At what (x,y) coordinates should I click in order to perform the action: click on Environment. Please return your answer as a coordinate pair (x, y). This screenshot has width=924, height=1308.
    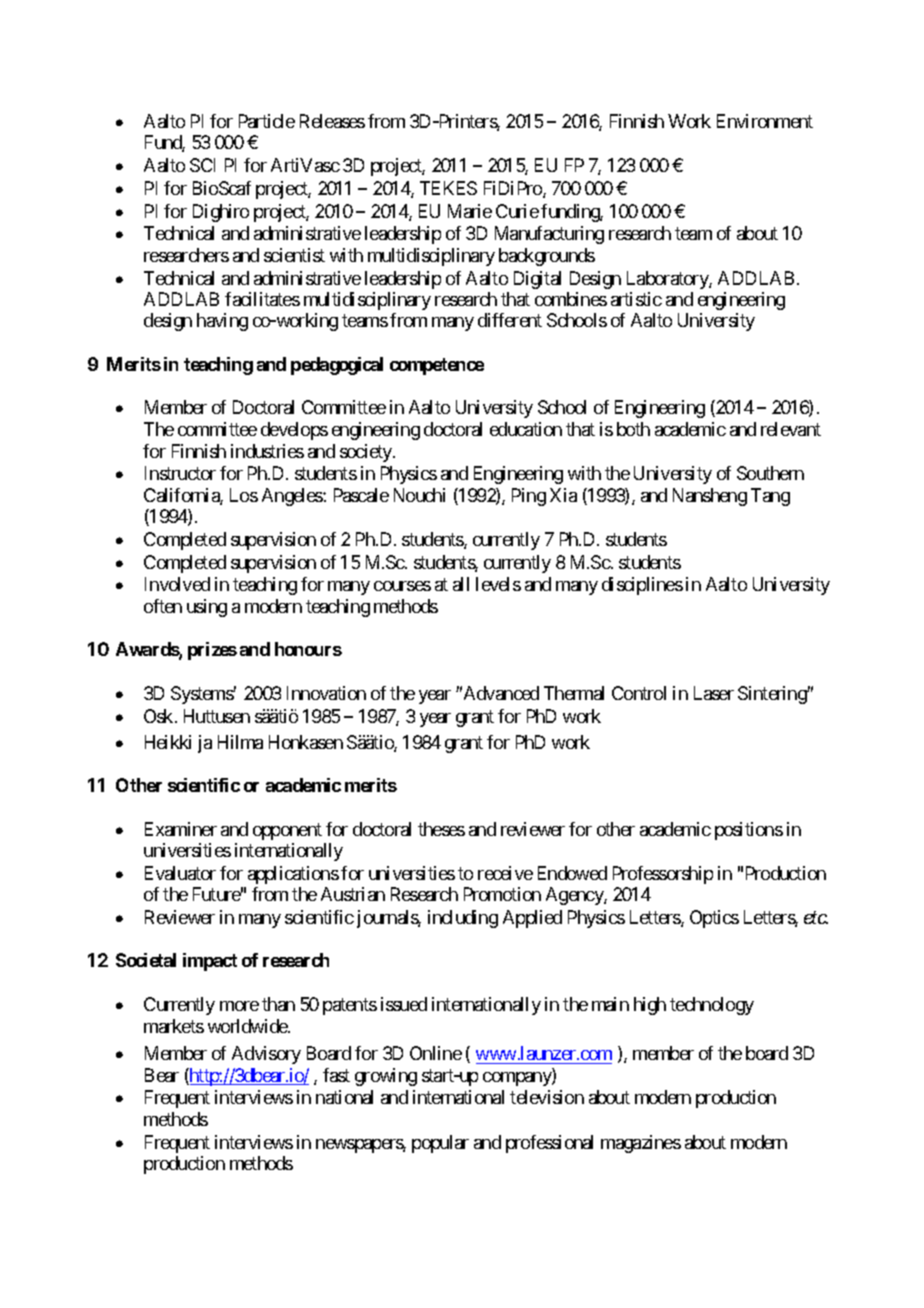
    Looking at the image, I should click on (765, 121).
